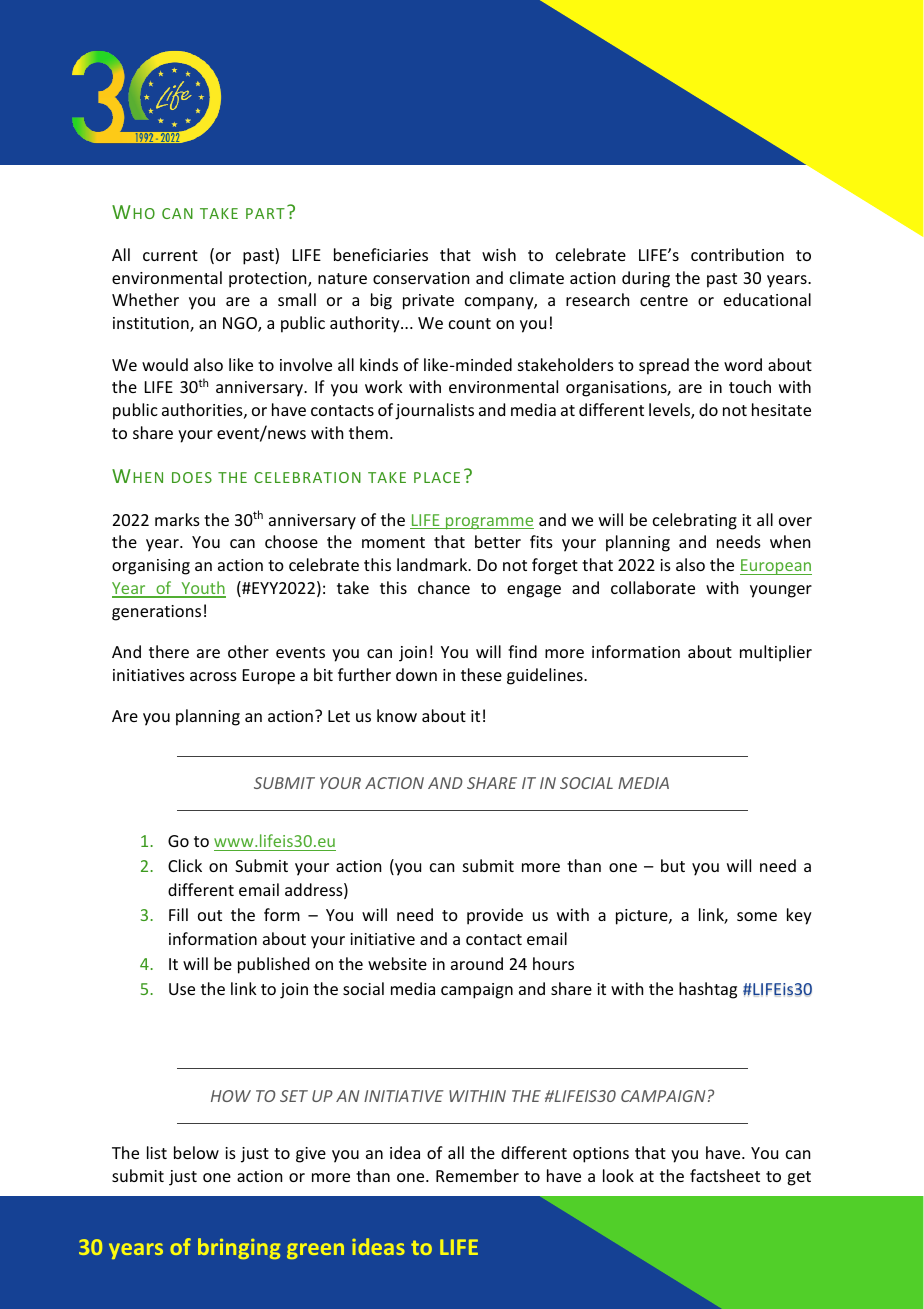  What do you see at coordinates (477, 1175) in the screenshot?
I see `Remember` at bounding box center [477, 1175].
